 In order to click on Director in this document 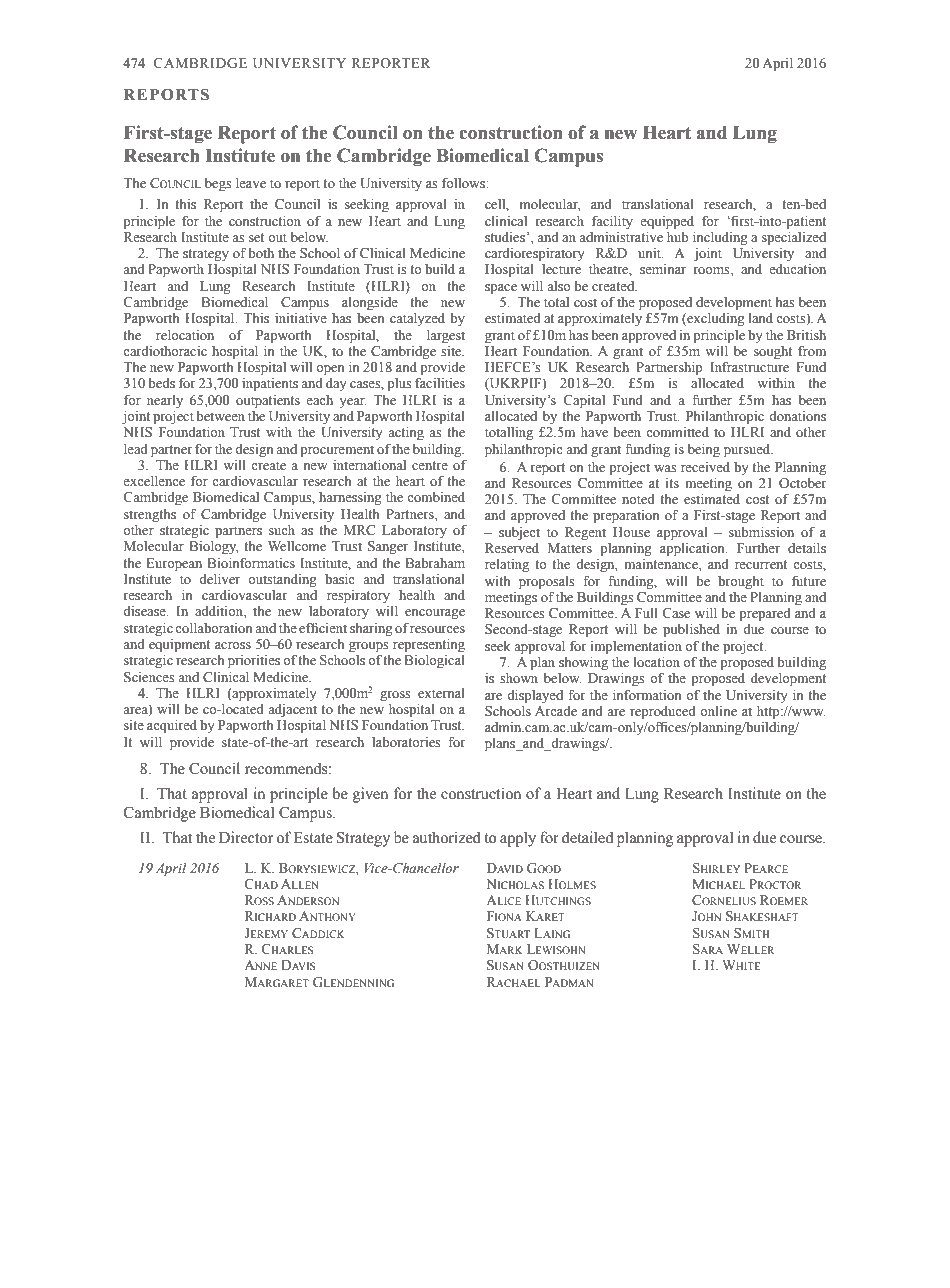, I will do `click(246, 837)`.
